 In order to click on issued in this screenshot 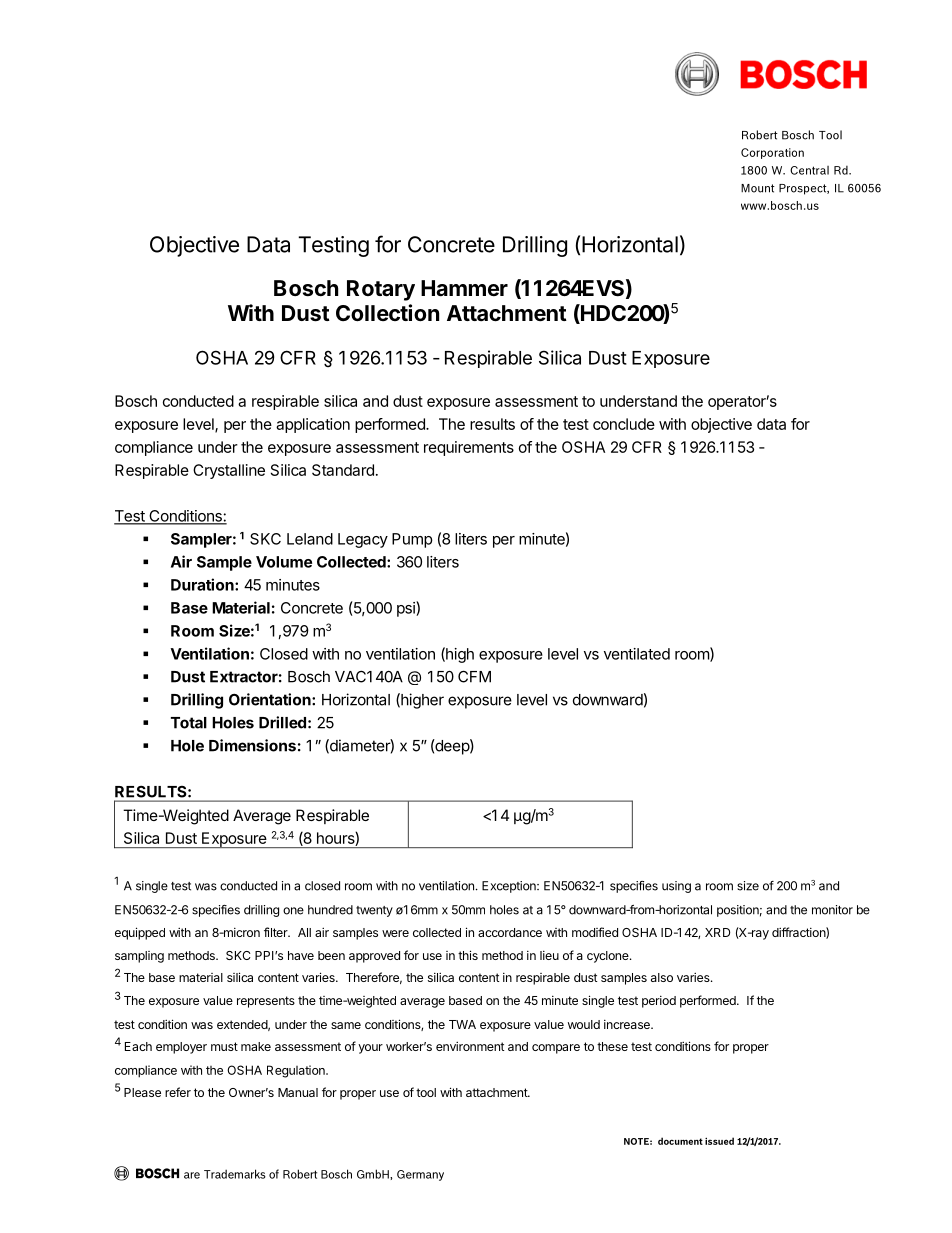, I will do `click(719, 1141)`.
